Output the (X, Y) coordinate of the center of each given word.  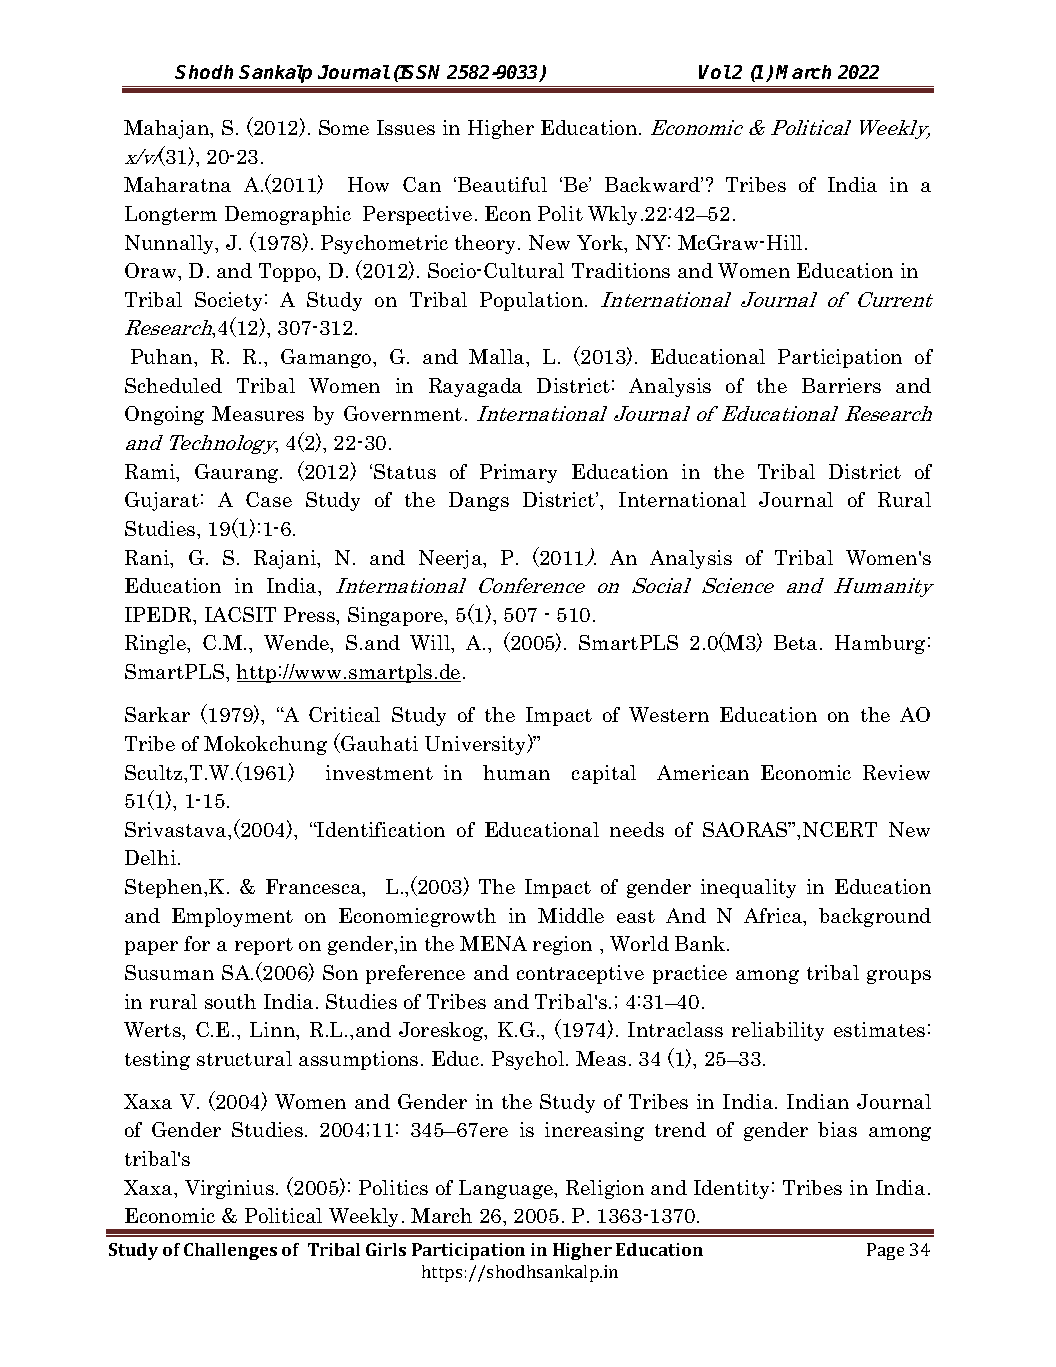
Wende (298, 644)
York (601, 244)
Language (507, 1189)
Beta (795, 642)
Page (885, 1251)
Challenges (230, 1251)
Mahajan (168, 129)
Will (431, 644)
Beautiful (502, 184)
